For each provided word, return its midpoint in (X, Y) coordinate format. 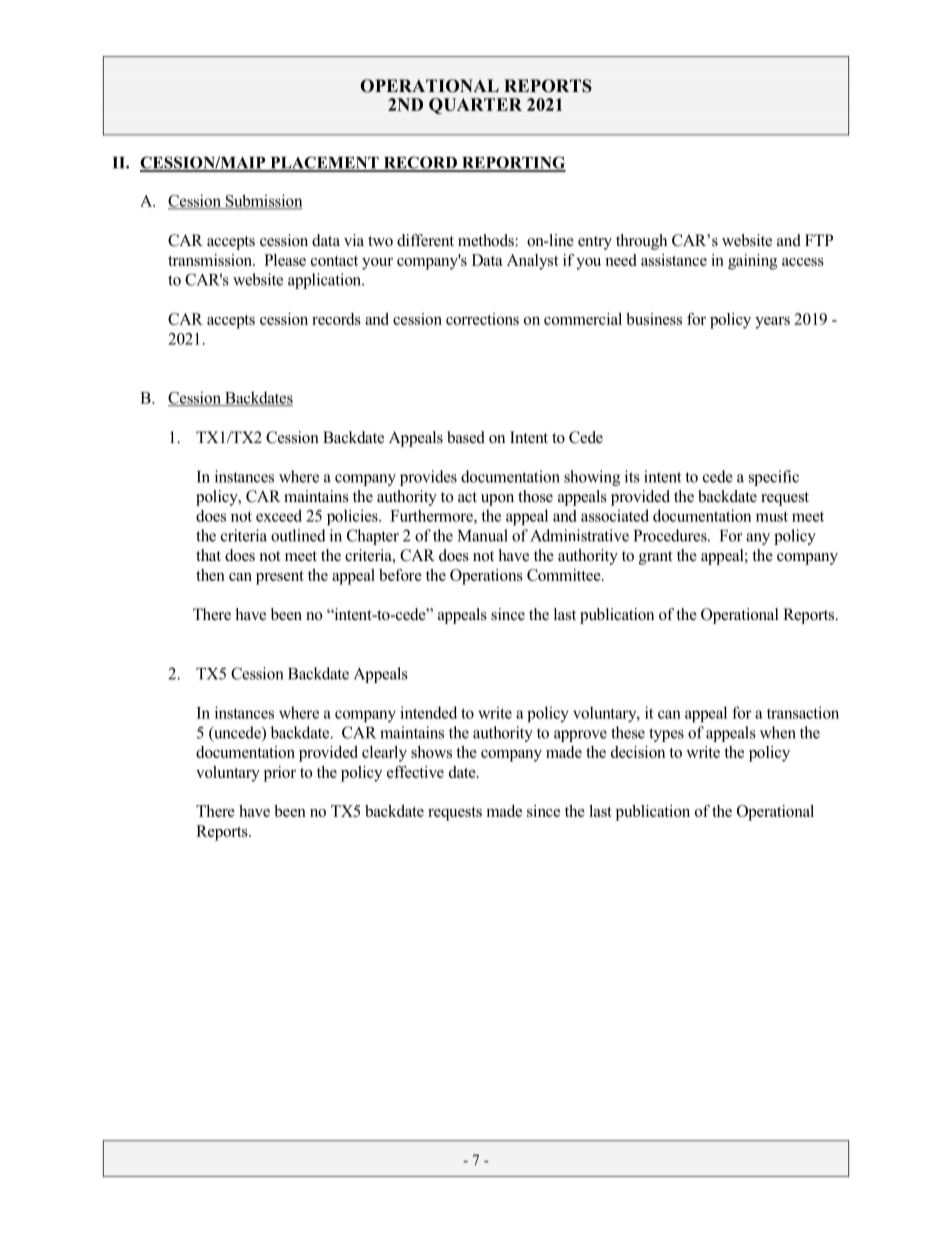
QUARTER (475, 106)
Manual (483, 535)
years (772, 323)
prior (280, 774)
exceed (279, 515)
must (772, 516)
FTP (819, 240)
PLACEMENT (324, 163)
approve (580, 736)
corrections (482, 319)
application (326, 281)
